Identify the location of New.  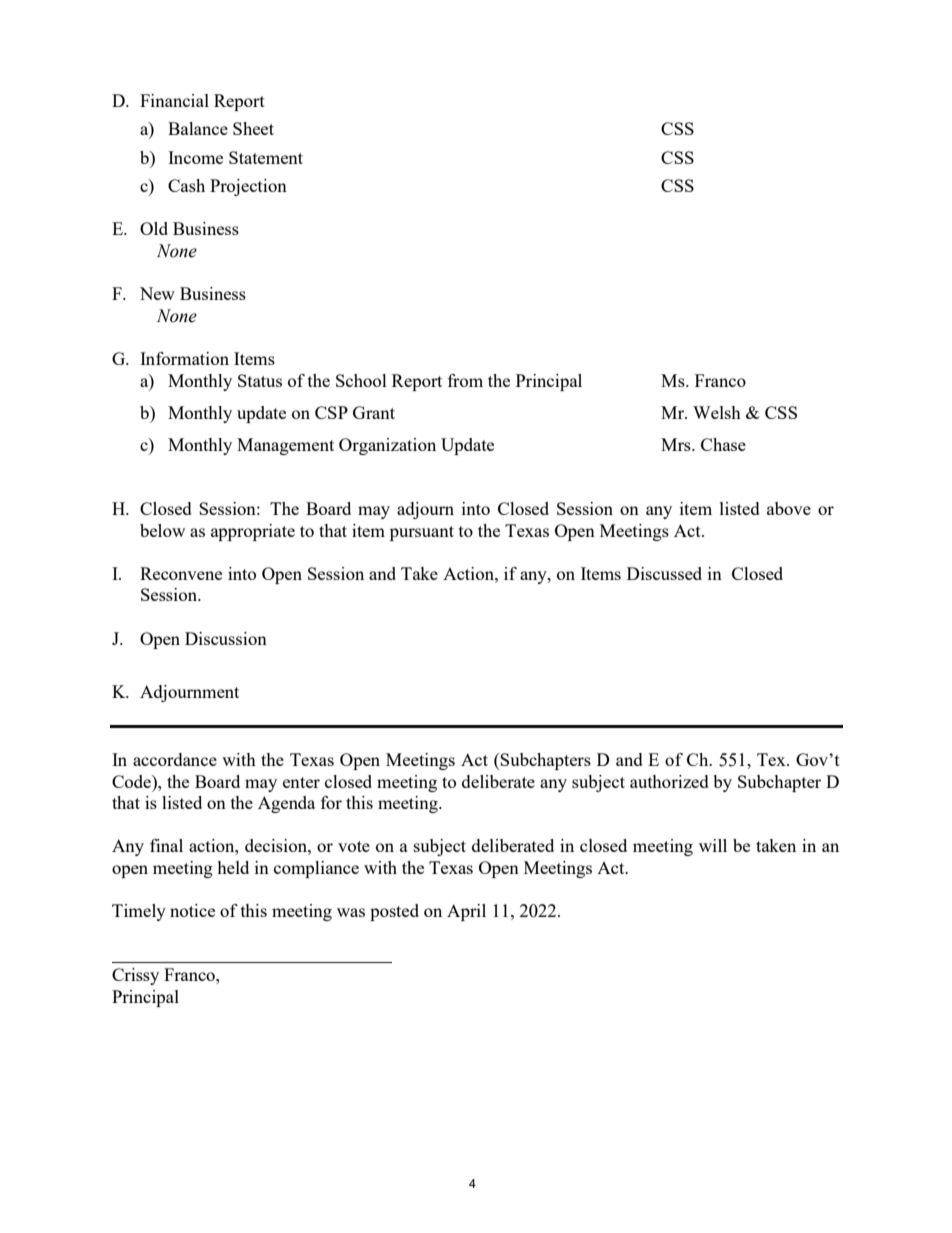
(157, 293).
